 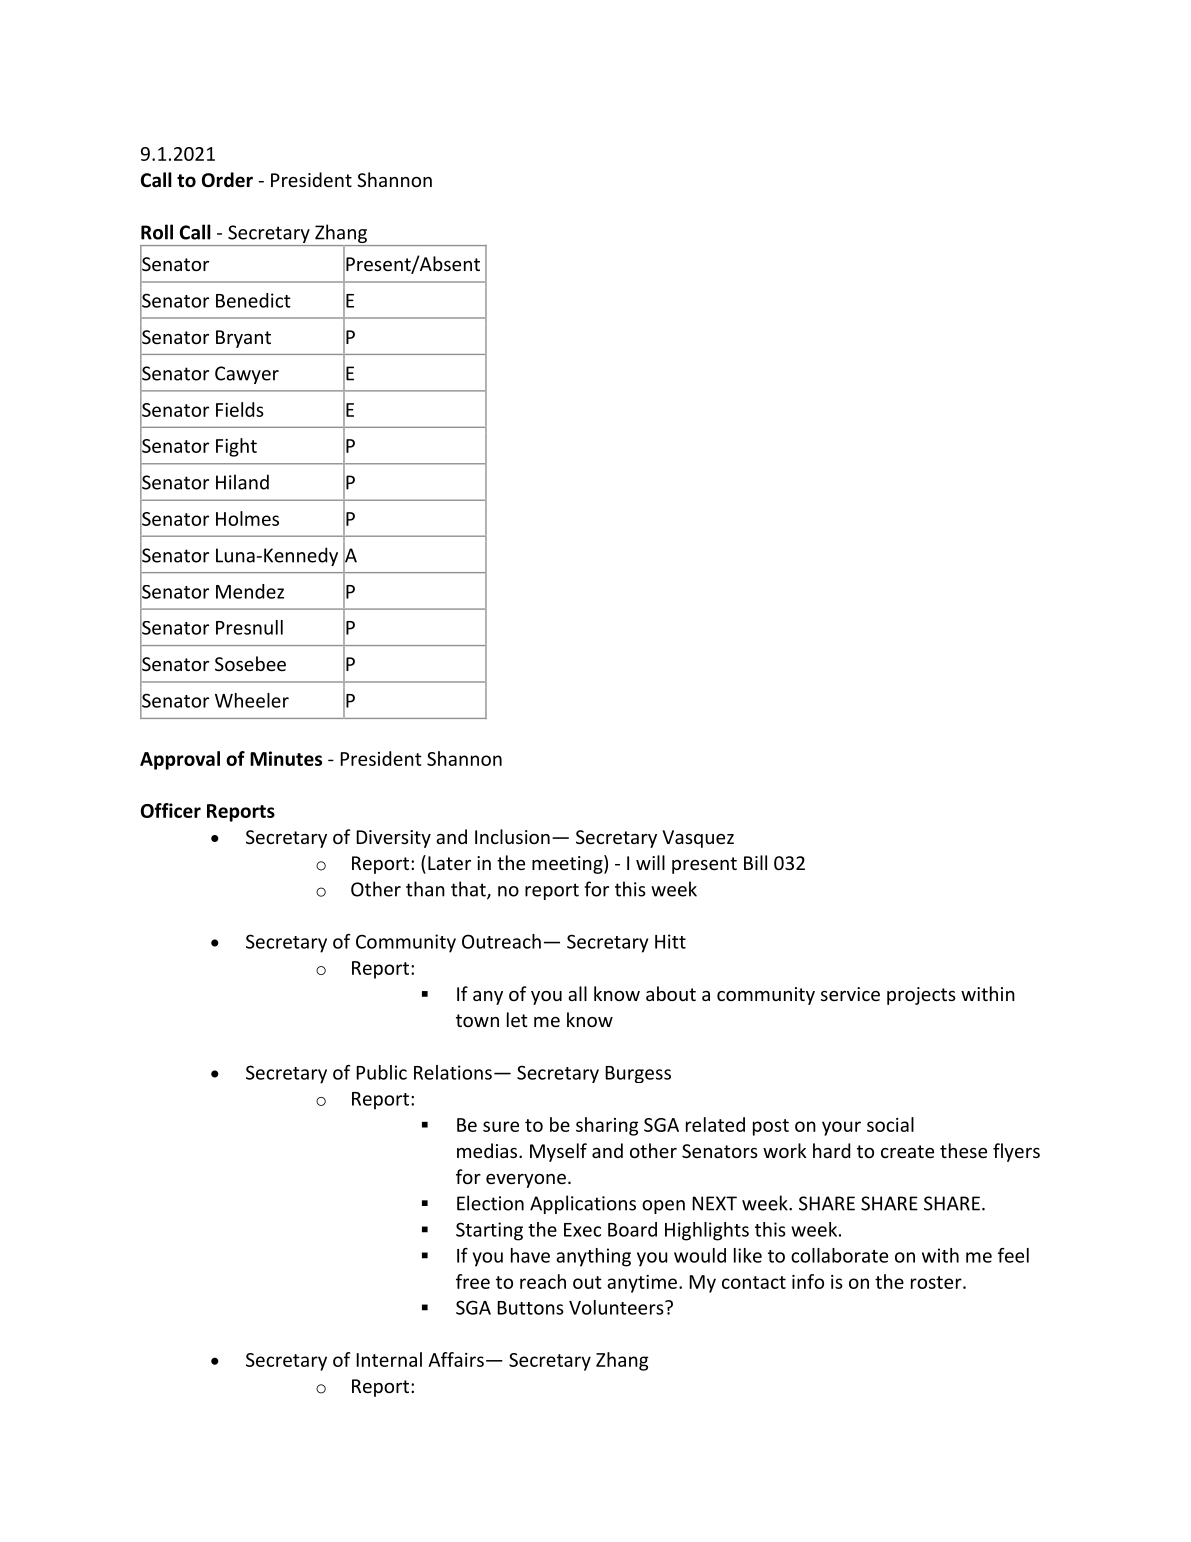 I want to click on Benedict, so click(x=253, y=300).
